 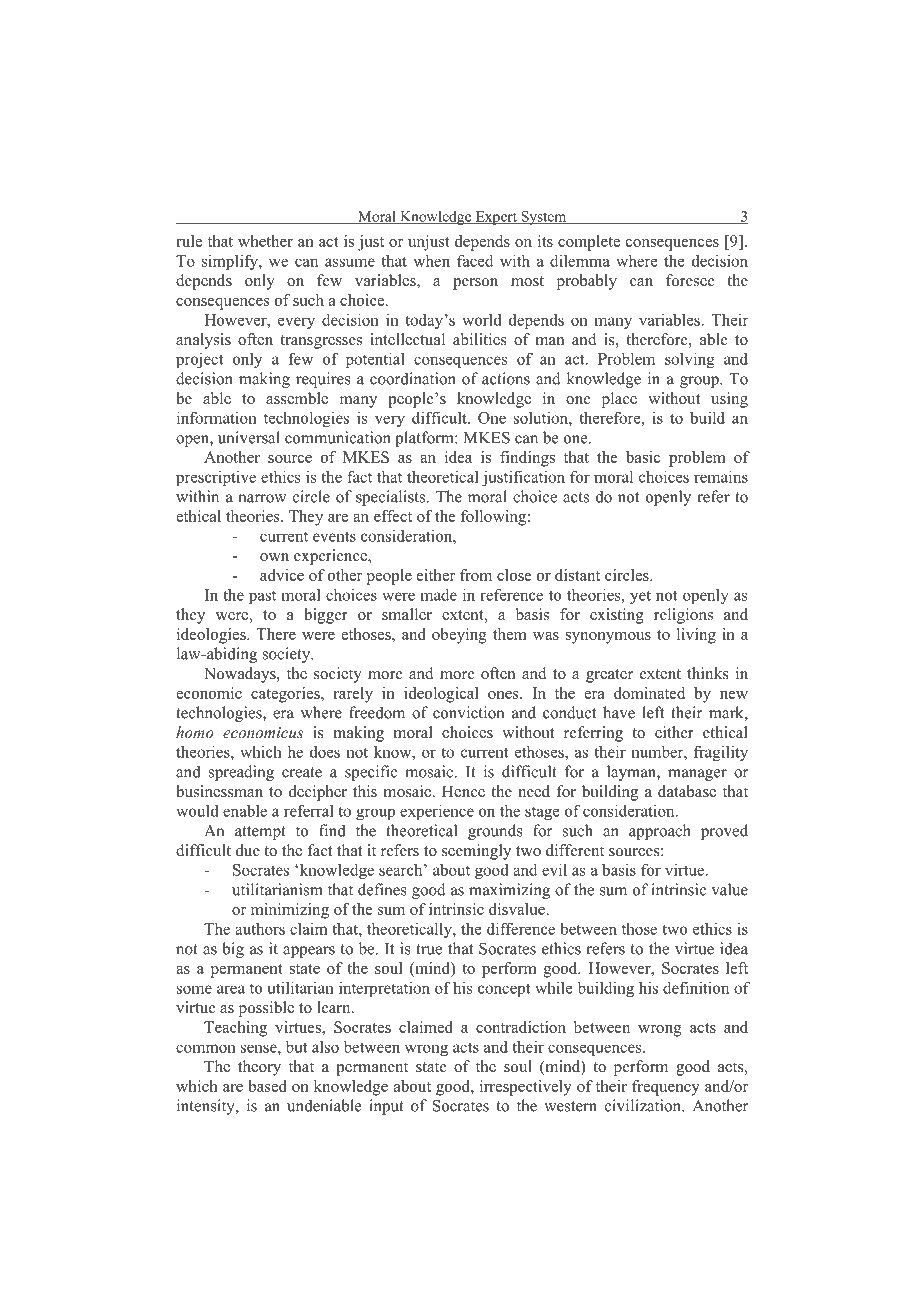 I want to click on spreading, so click(x=241, y=773).
